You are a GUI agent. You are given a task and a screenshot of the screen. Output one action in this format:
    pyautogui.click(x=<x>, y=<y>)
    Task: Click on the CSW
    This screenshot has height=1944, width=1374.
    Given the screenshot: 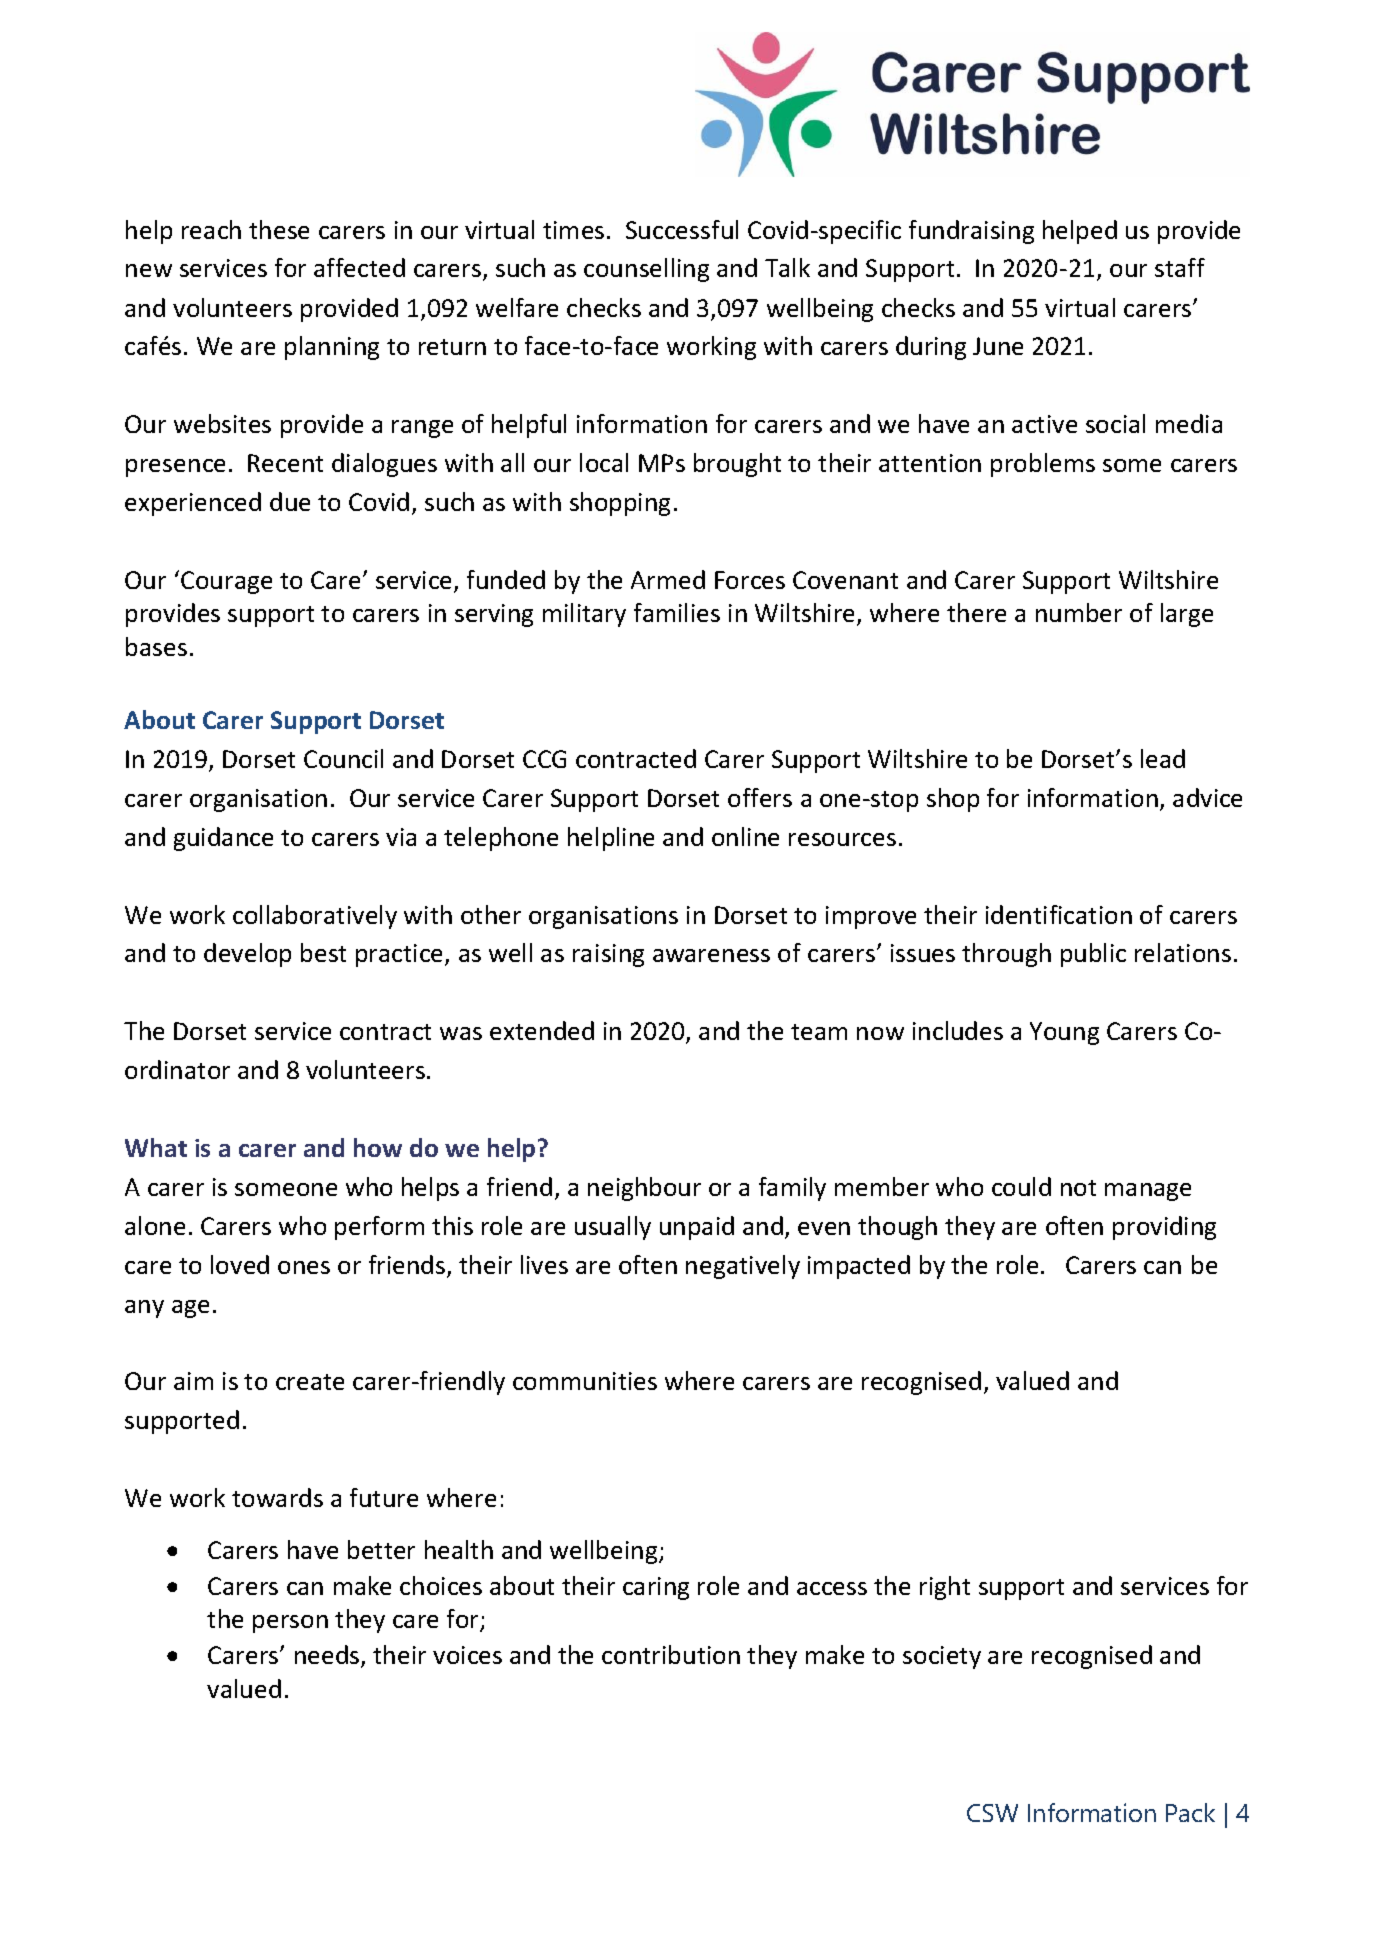 What is the action you would take?
    pyautogui.click(x=992, y=1813)
